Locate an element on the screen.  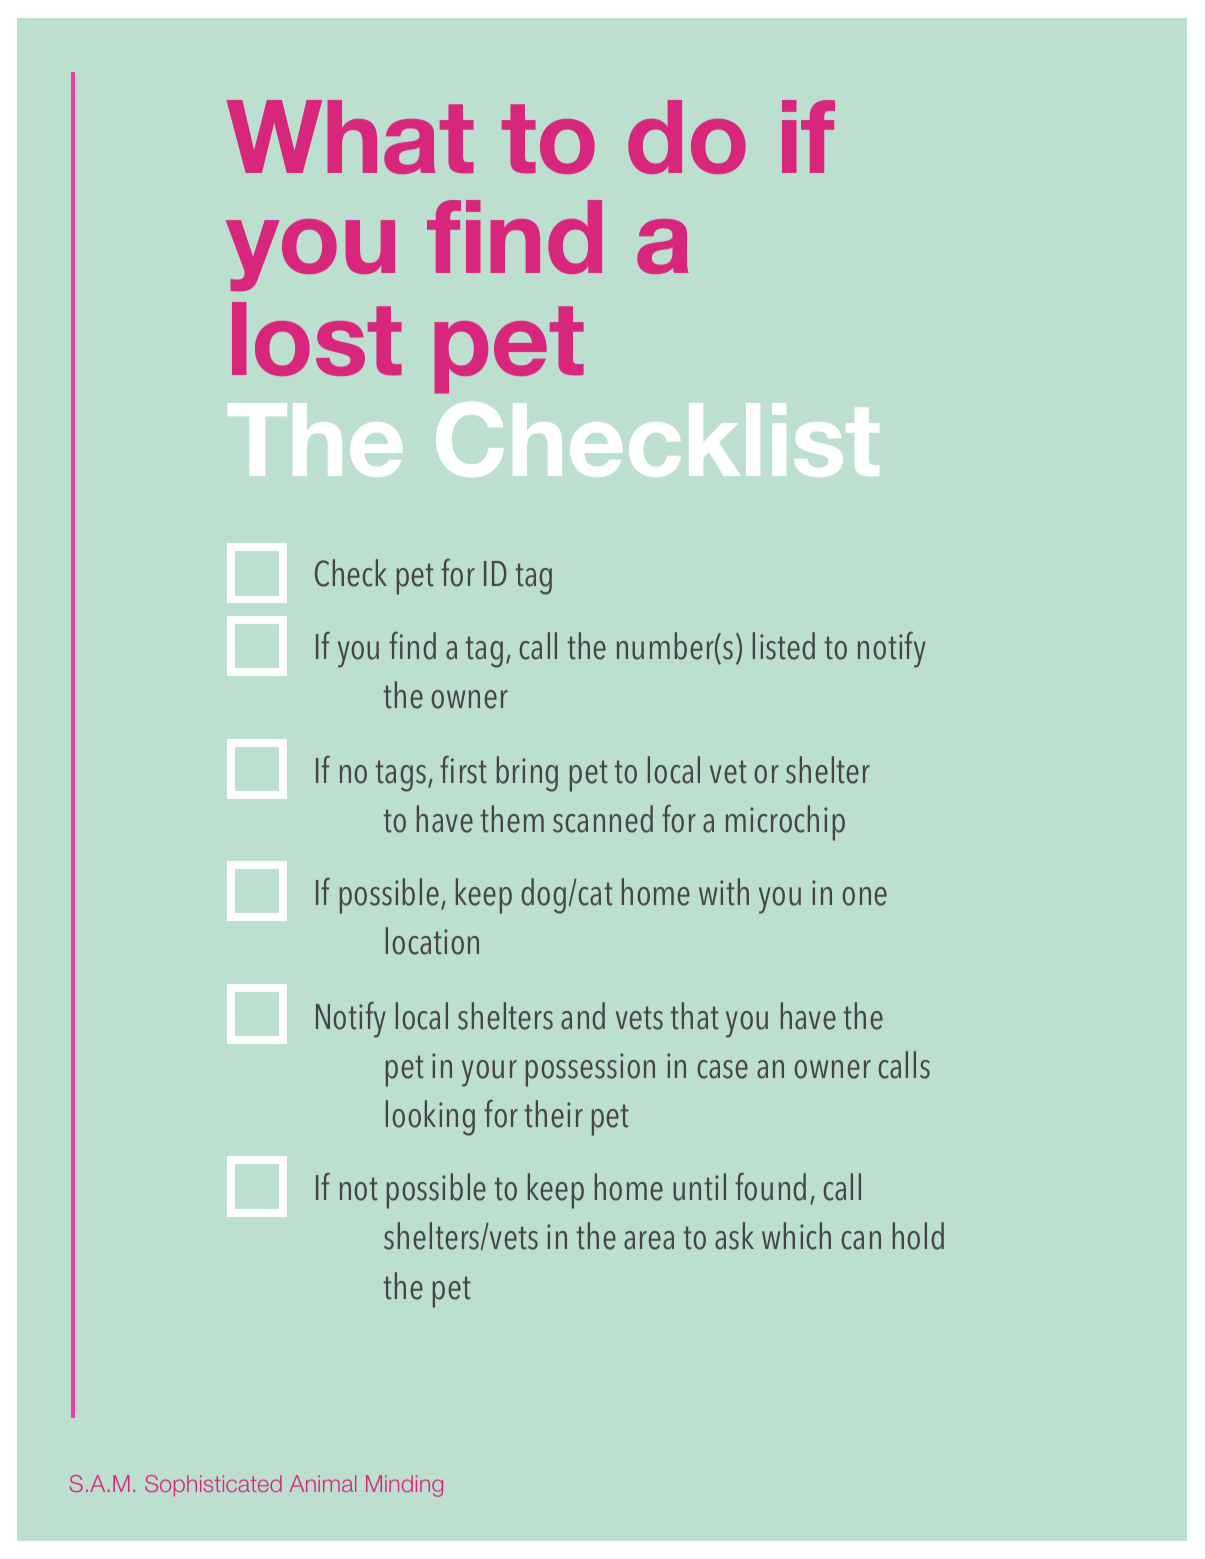
lost is located at coordinates (316, 339).
